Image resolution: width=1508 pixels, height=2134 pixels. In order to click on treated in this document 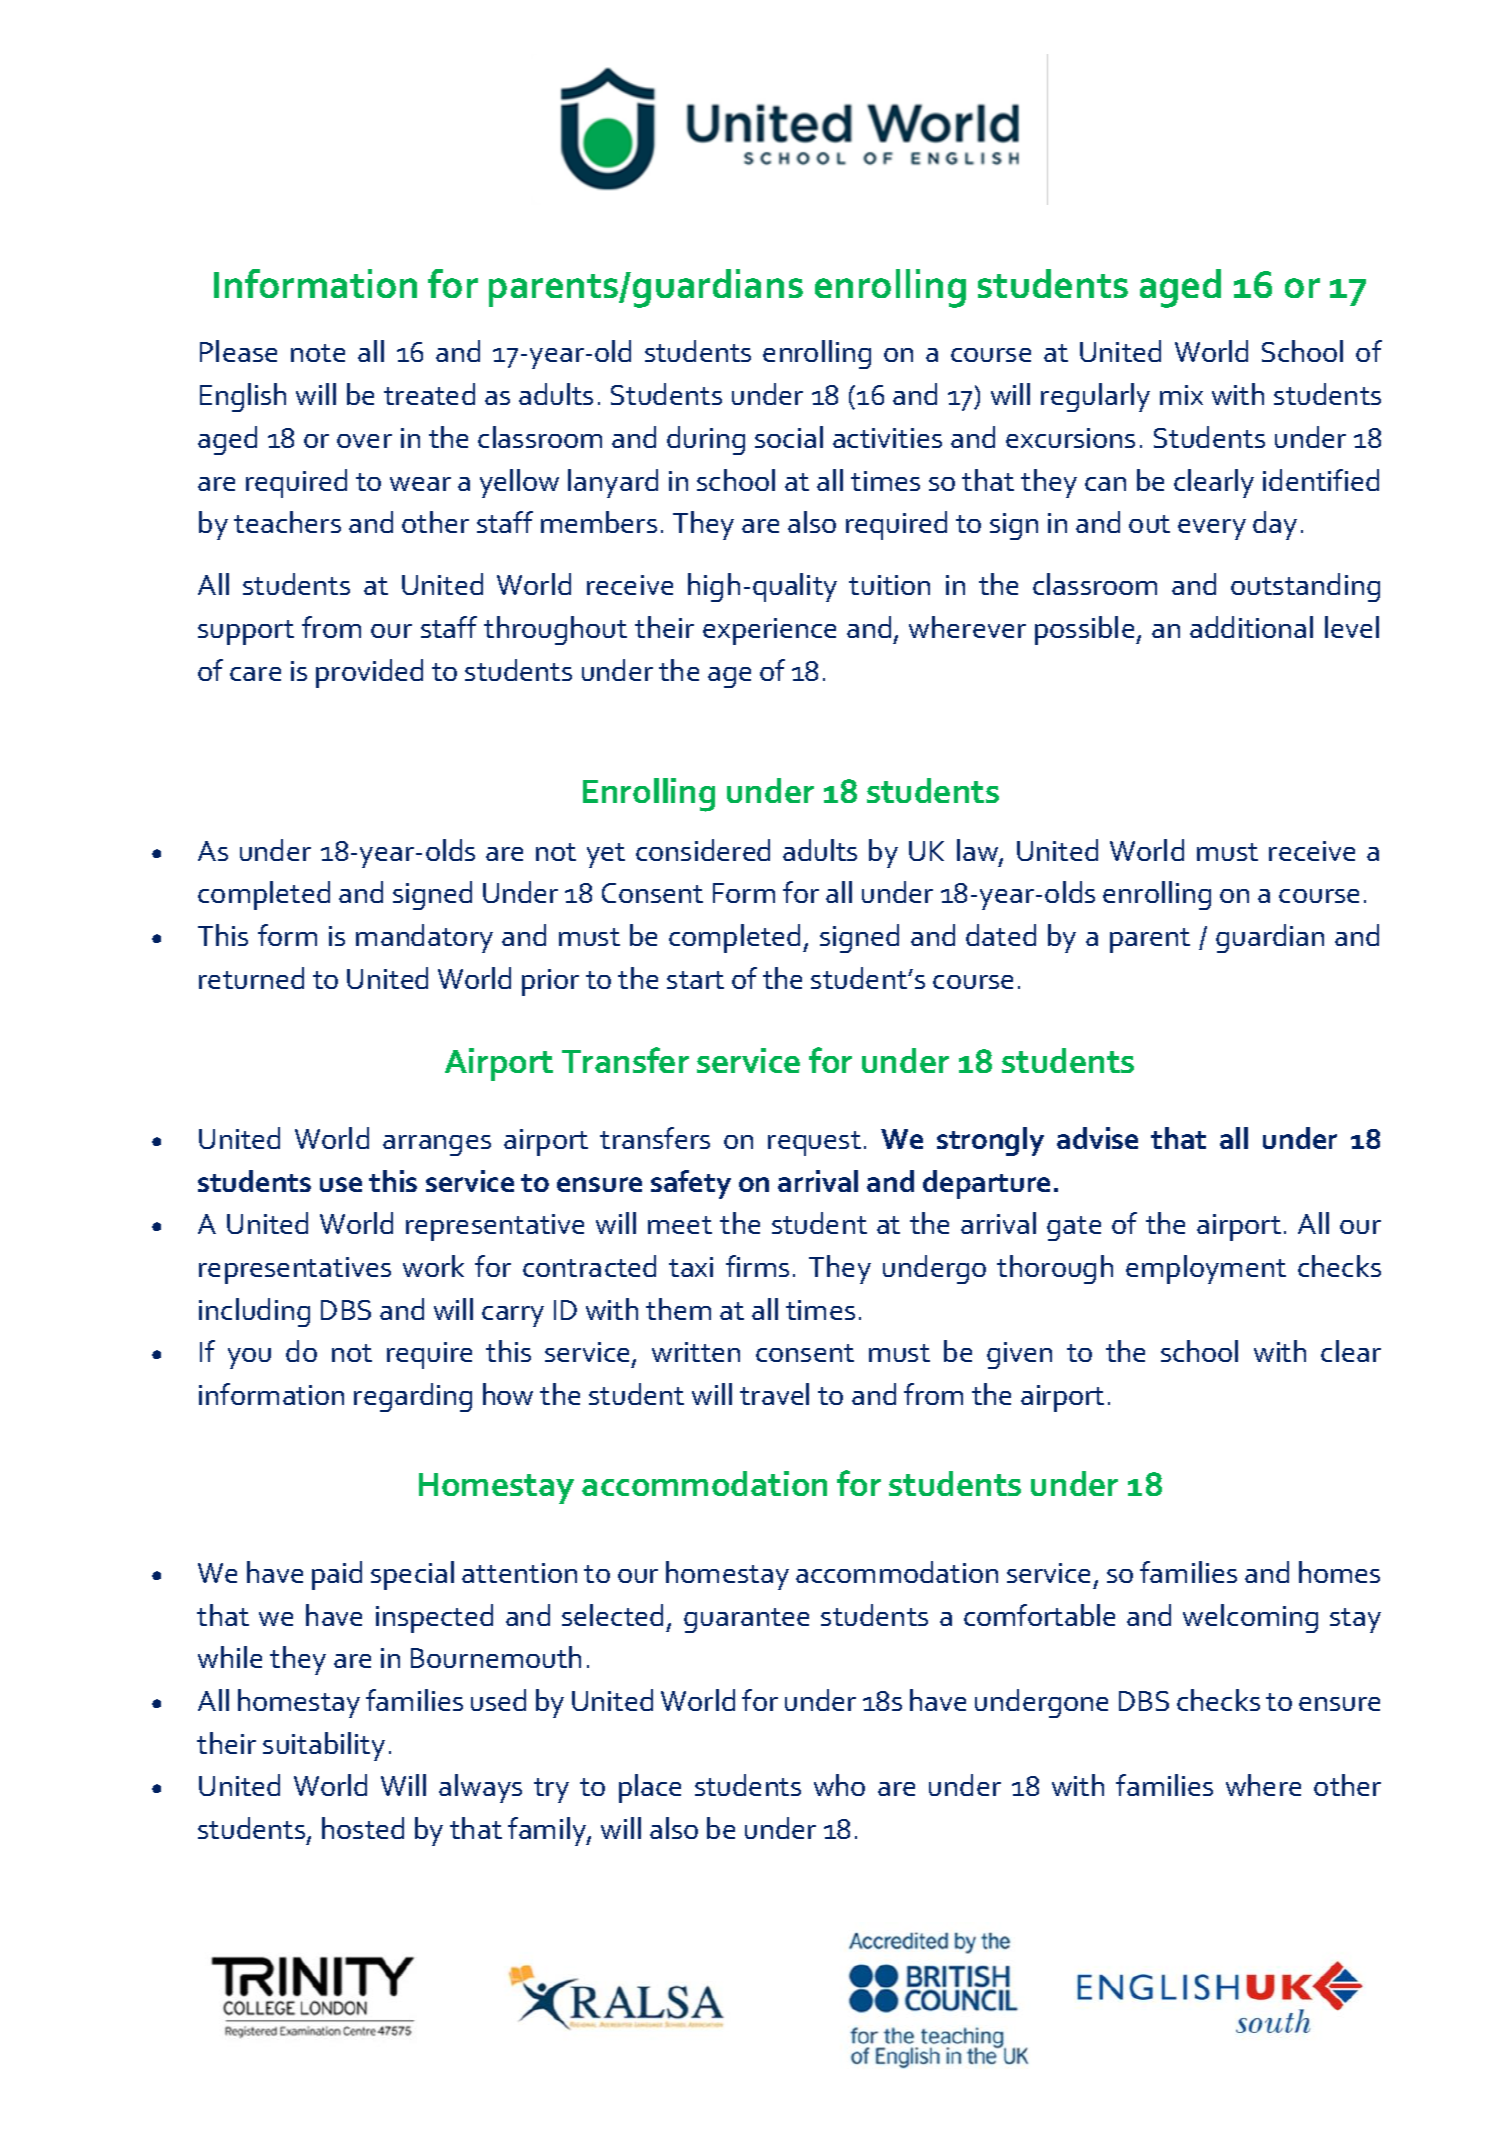, I will do `click(429, 394)`.
